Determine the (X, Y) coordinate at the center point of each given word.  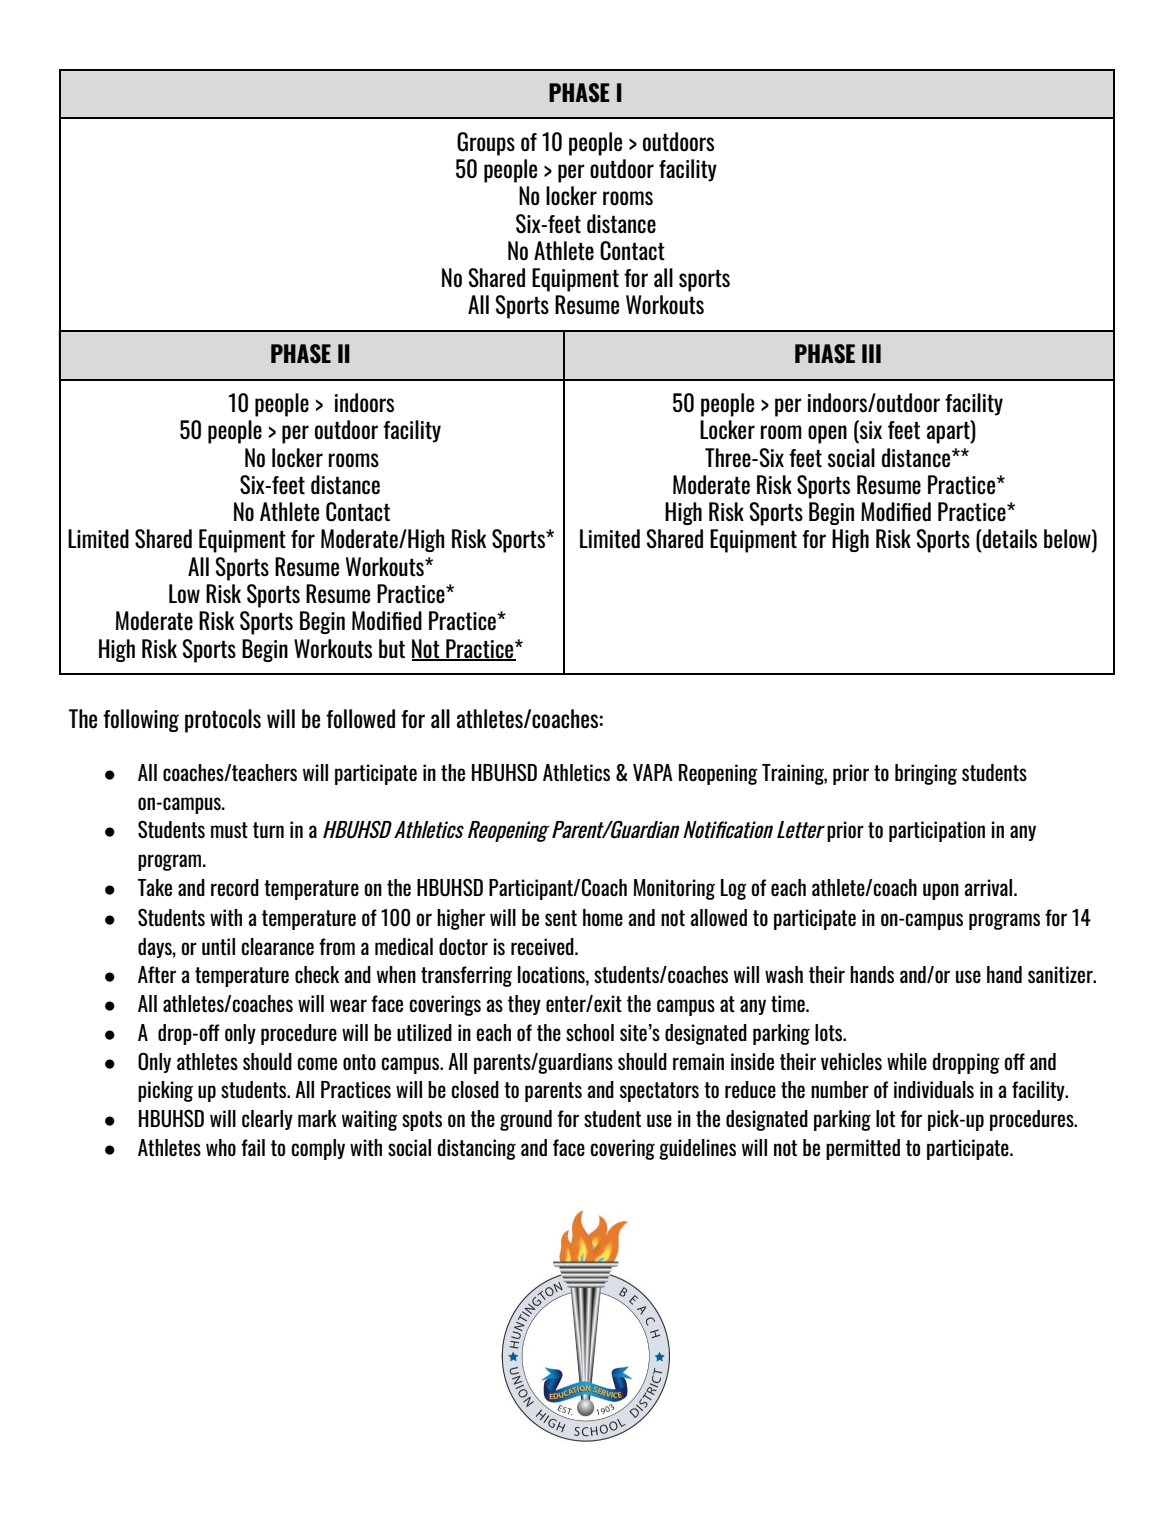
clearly (267, 1120)
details (1009, 539)
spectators (659, 1092)
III (871, 353)
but (392, 649)
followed (360, 718)
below (1068, 540)
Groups (486, 144)
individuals (934, 1089)
